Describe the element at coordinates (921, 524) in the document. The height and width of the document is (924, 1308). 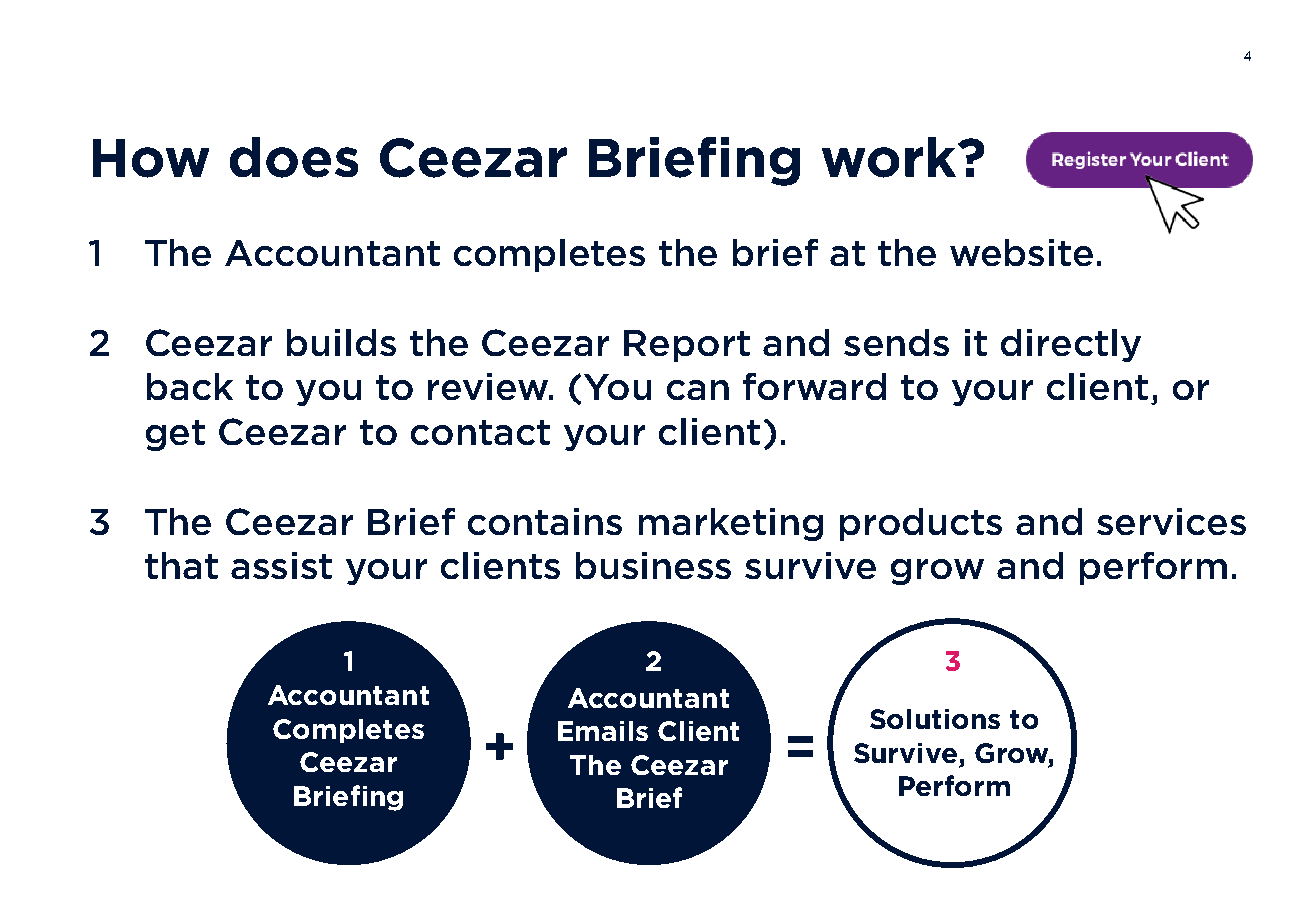
I see `products` at that location.
